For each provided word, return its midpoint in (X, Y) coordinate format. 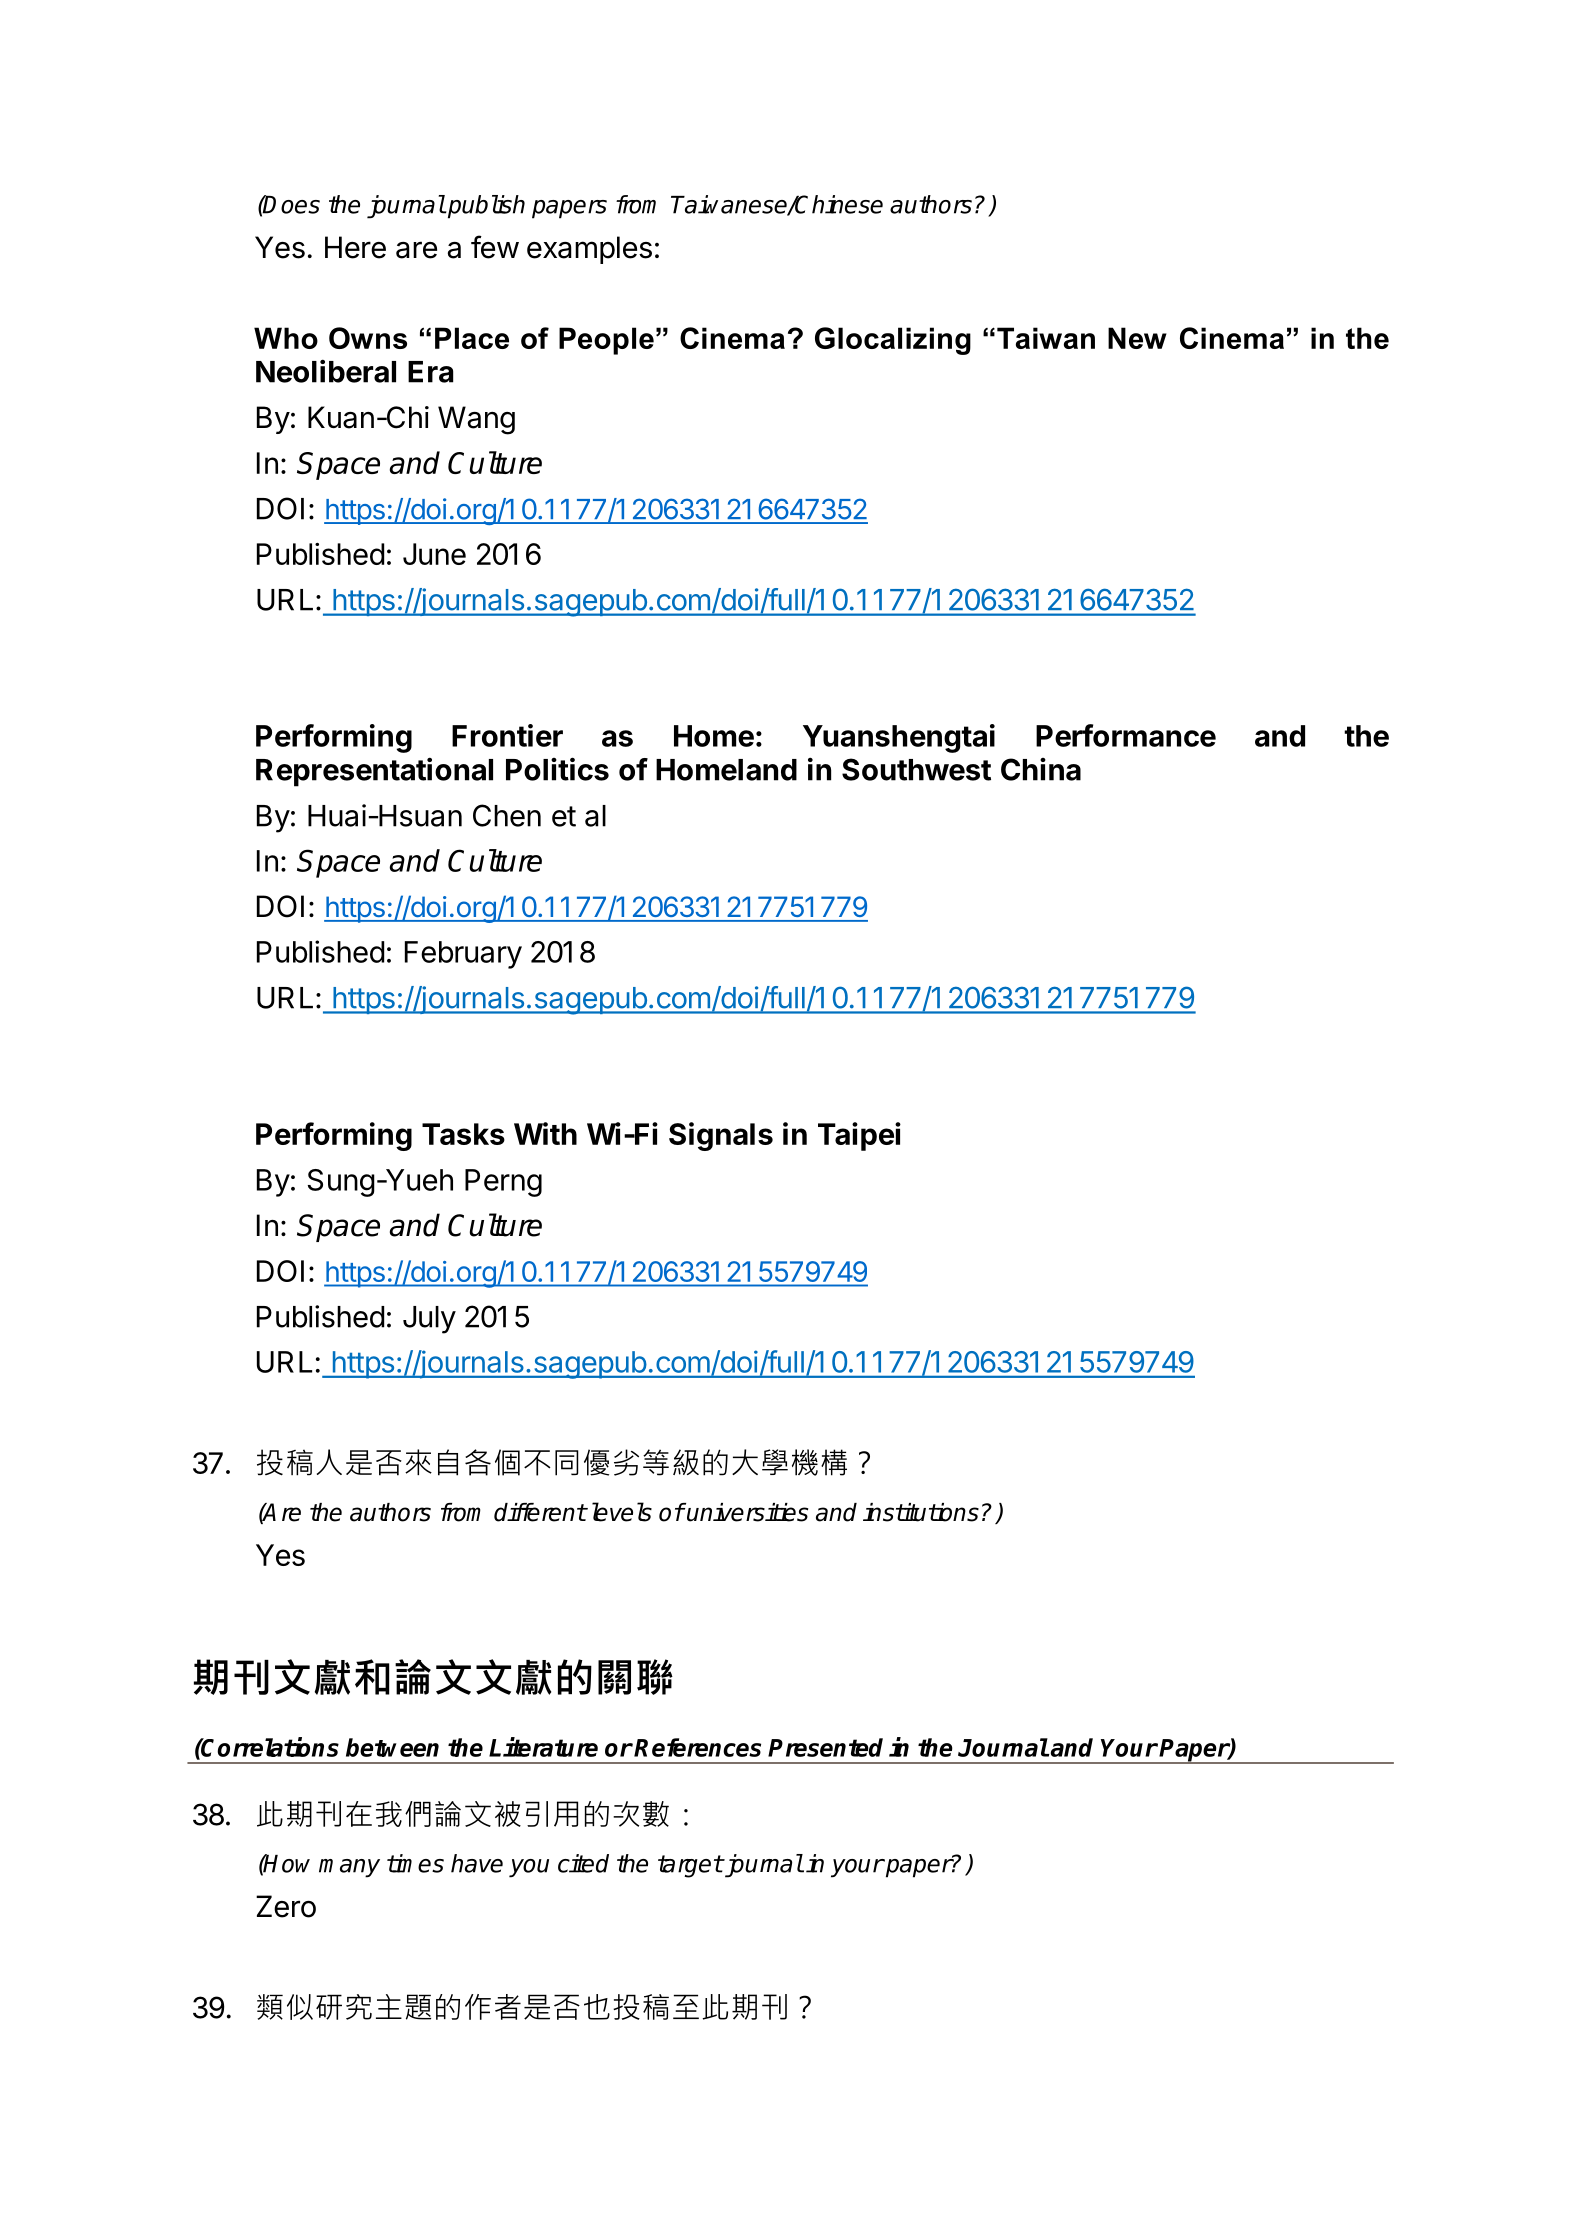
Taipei (859, 1136)
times (415, 1863)
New (1137, 338)
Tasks (463, 1134)
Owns (368, 338)
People (606, 341)
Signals (721, 1136)
